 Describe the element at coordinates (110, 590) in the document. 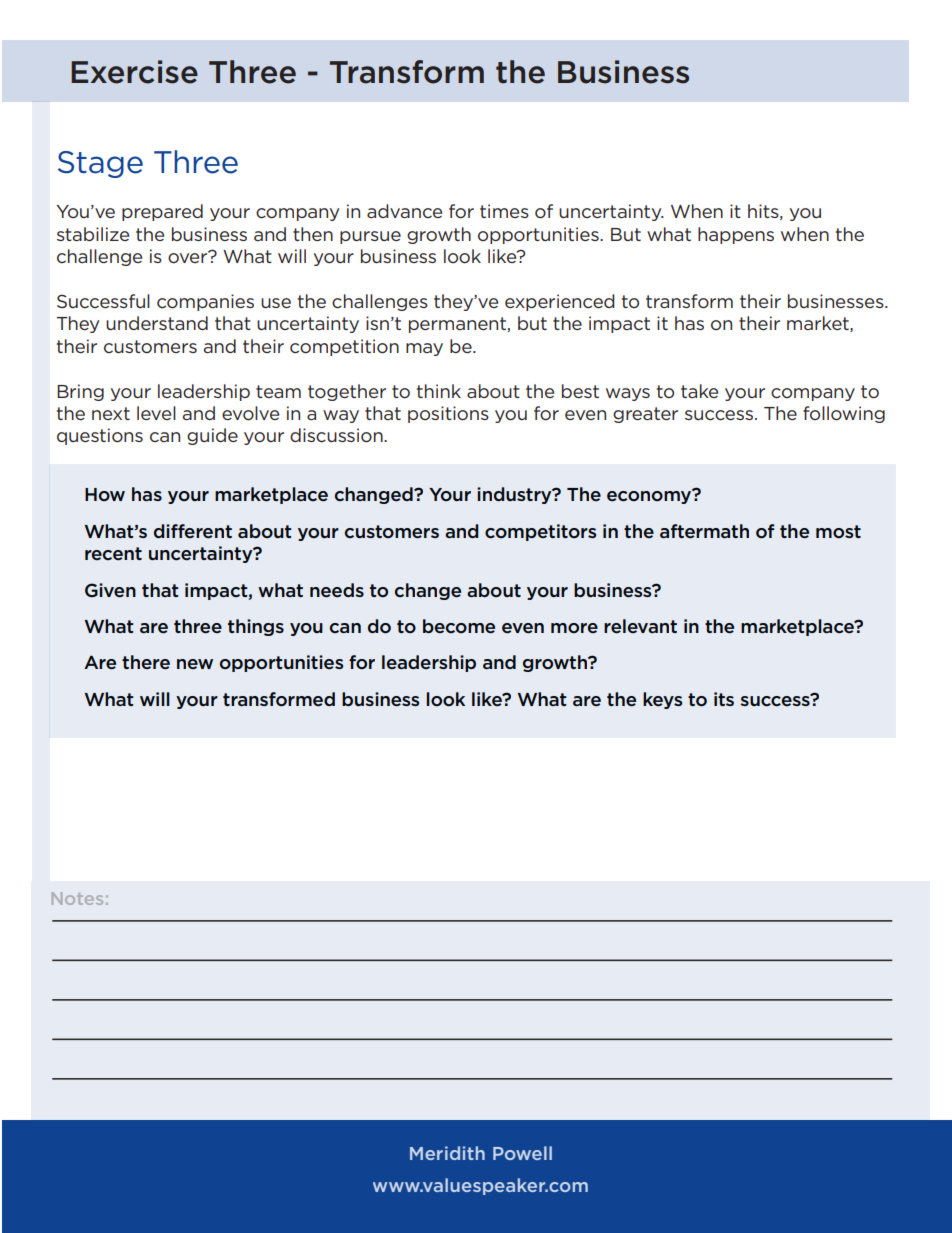

I see `Given` at that location.
